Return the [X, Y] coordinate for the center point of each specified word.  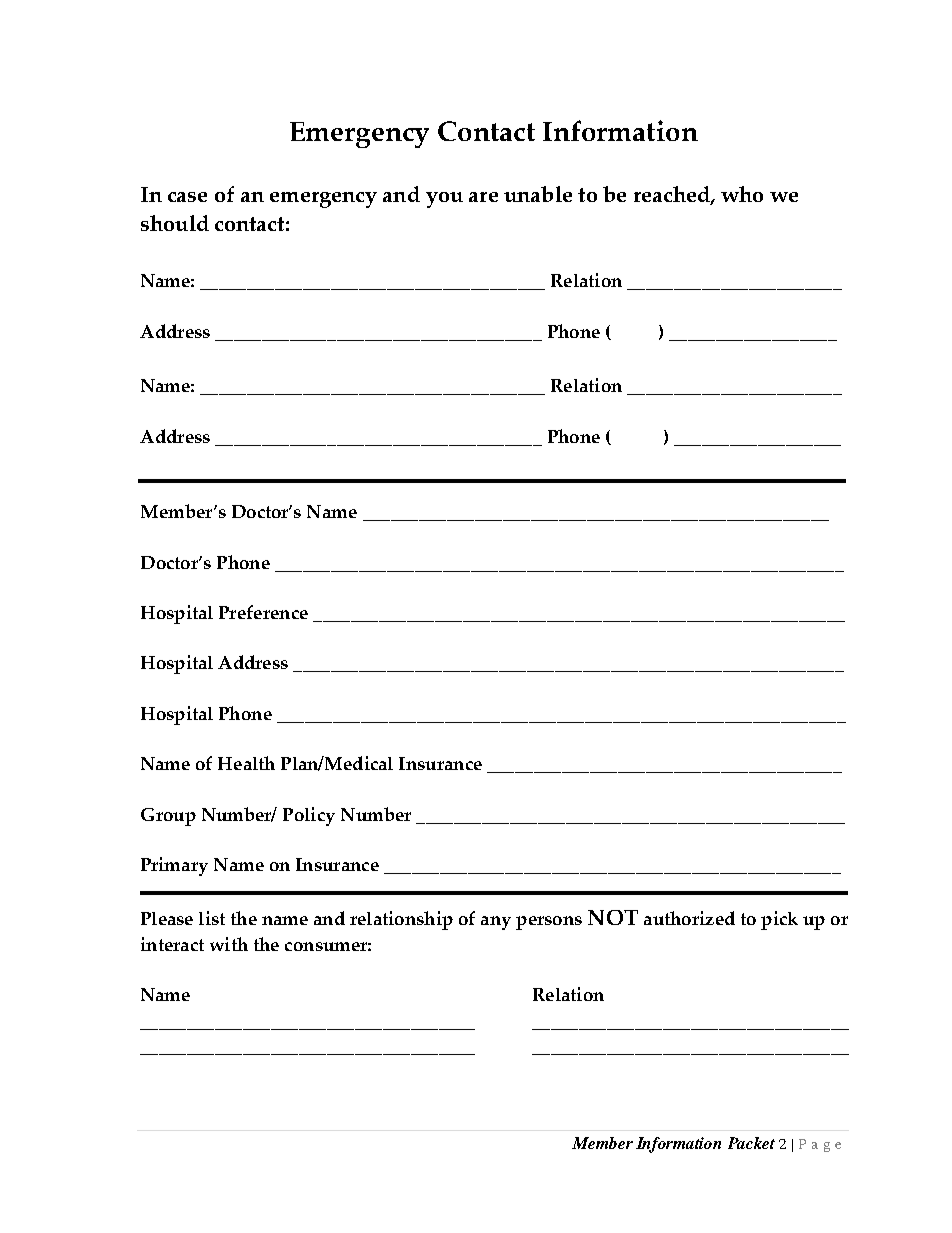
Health [246, 763]
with [229, 944]
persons [549, 923]
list [212, 918]
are [483, 197]
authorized [689, 918]
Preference [263, 612]
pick [779, 920]
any [496, 923]
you [444, 200]
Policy [309, 816]
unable [538, 194]
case [187, 197]
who [742, 194]
